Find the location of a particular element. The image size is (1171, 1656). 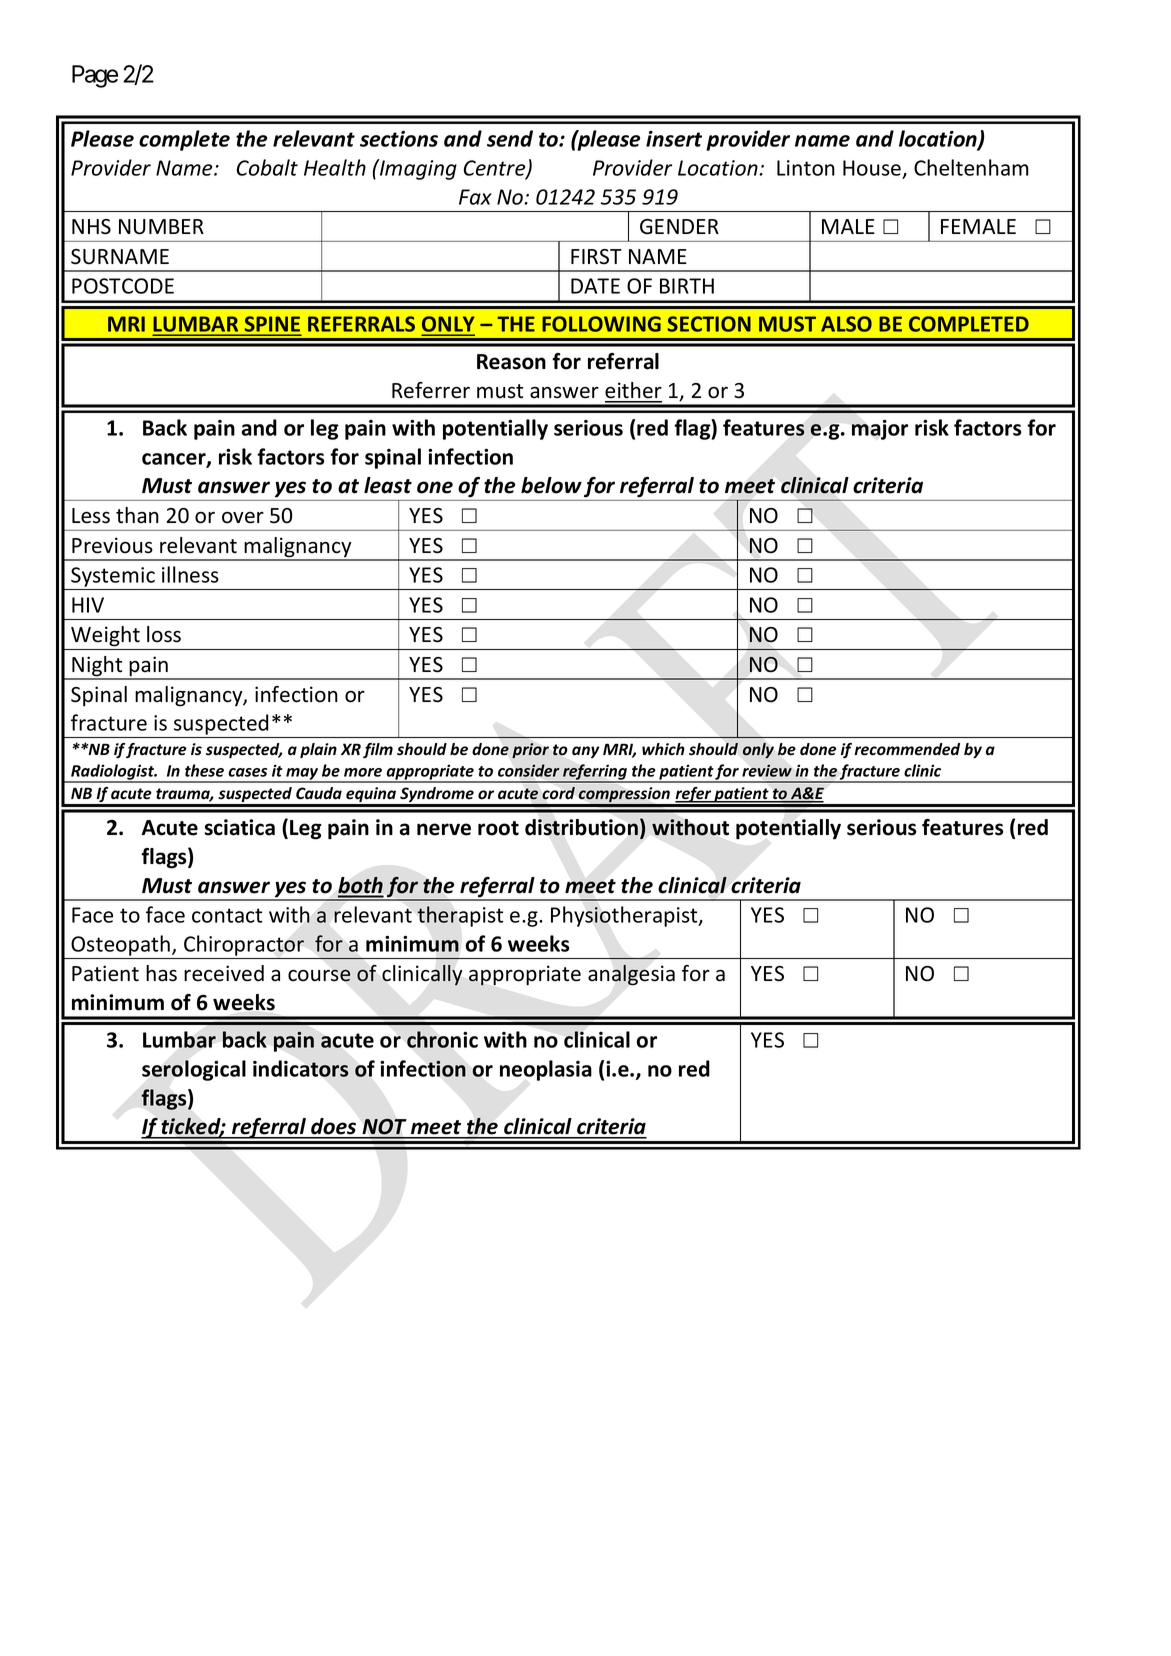

NUMBER is located at coordinates (161, 227).
